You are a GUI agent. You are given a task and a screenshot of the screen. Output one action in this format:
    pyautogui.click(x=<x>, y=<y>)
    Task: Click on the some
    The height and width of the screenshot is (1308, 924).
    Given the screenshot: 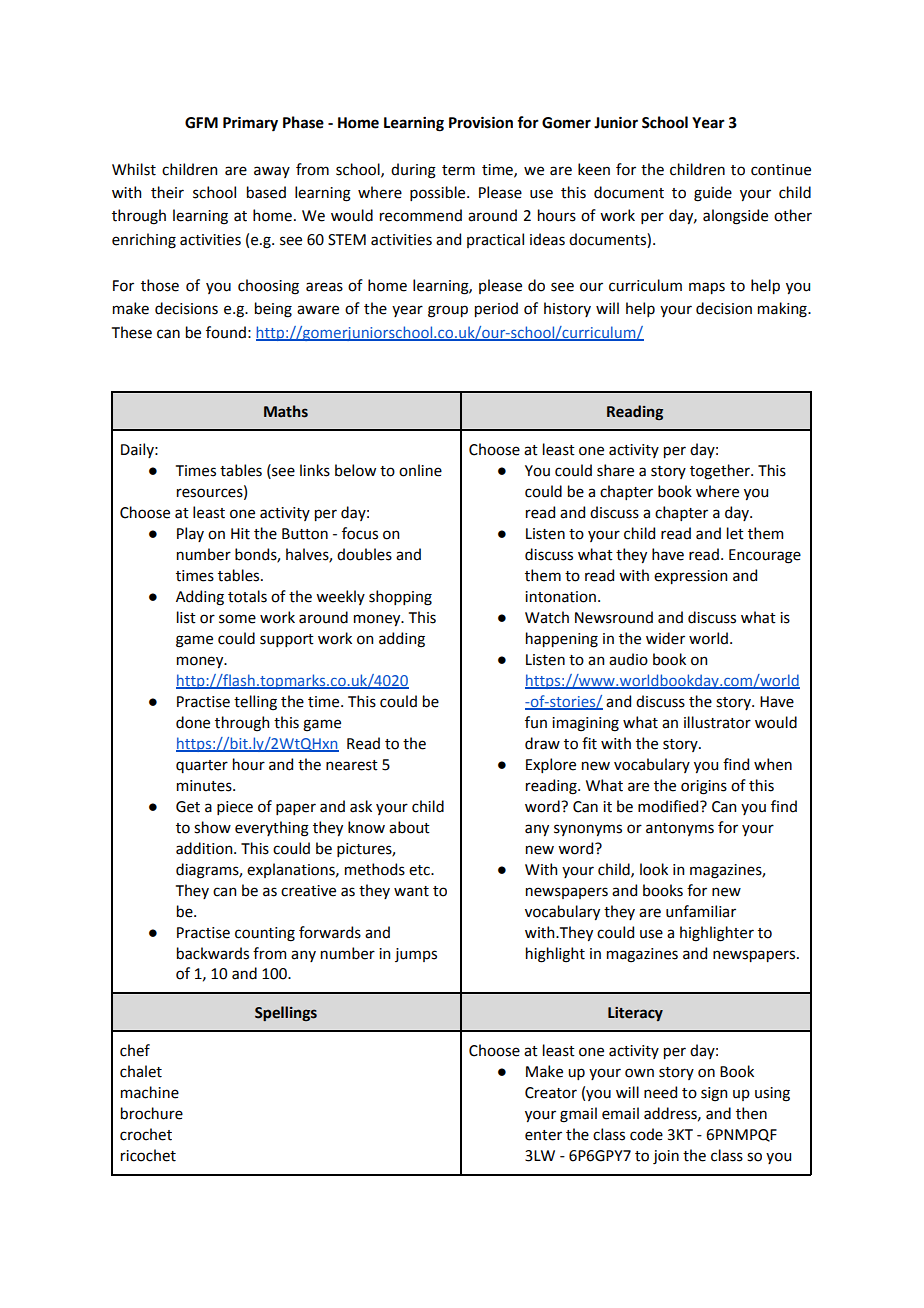 What is the action you would take?
    pyautogui.click(x=237, y=619)
